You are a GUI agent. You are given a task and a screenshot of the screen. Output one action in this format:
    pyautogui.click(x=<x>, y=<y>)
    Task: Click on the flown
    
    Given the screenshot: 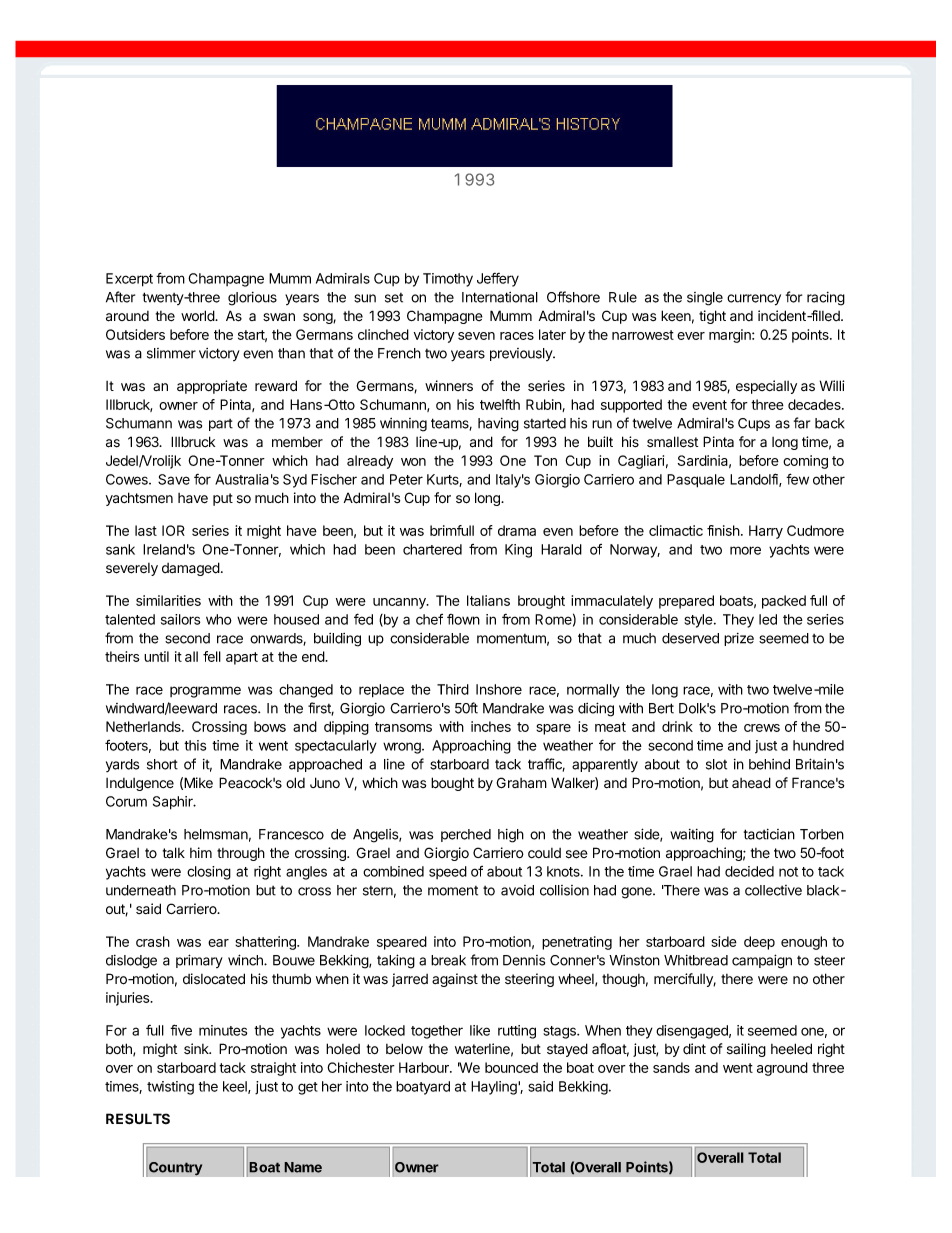 What is the action you would take?
    pyautogui.click(x=463, y=619)
